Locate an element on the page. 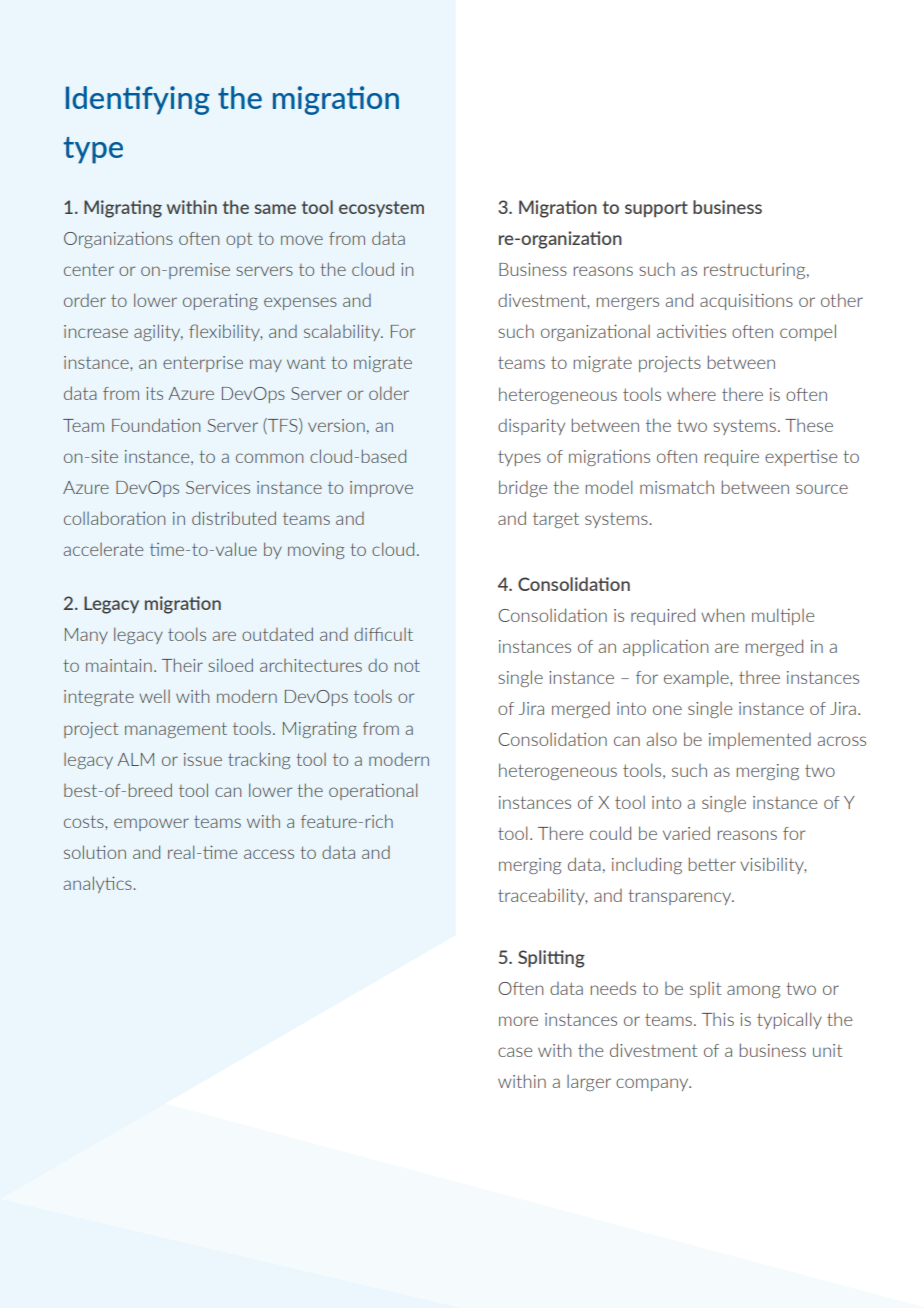 The image size is (924, 1308). implemented is located at coordinates (760, 741).
